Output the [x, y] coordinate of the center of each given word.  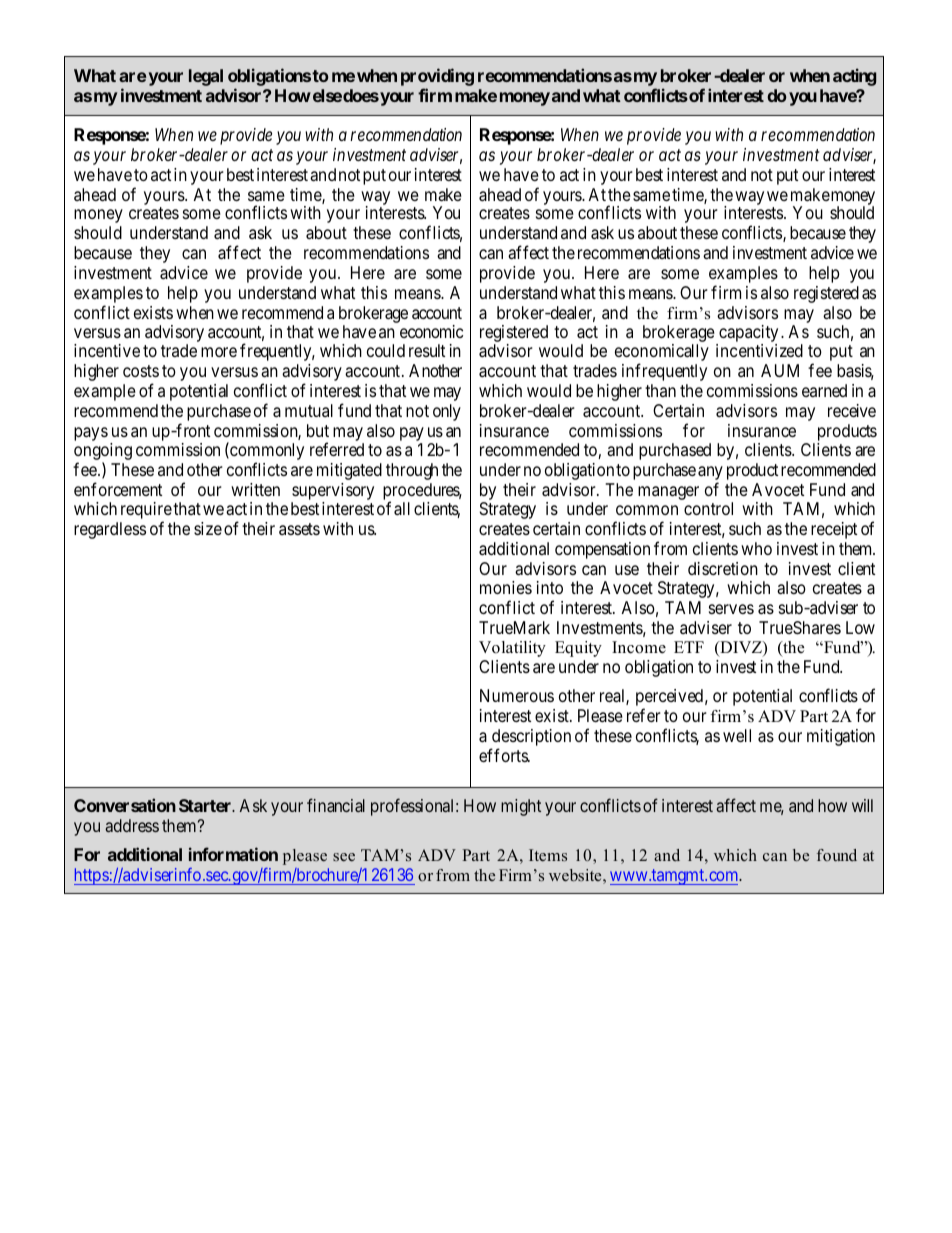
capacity [747, 335]
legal [206, 77]
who [756, 548]
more [219, 352]
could [386, 350]
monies [506, 587]
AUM [780, 370]
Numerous [517, 695]
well [737, 735]
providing [437, 78]
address [132, 825]
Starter [206, 805]
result [427, 350]
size [208, 528]
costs [141, 371]
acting [854, 77]
